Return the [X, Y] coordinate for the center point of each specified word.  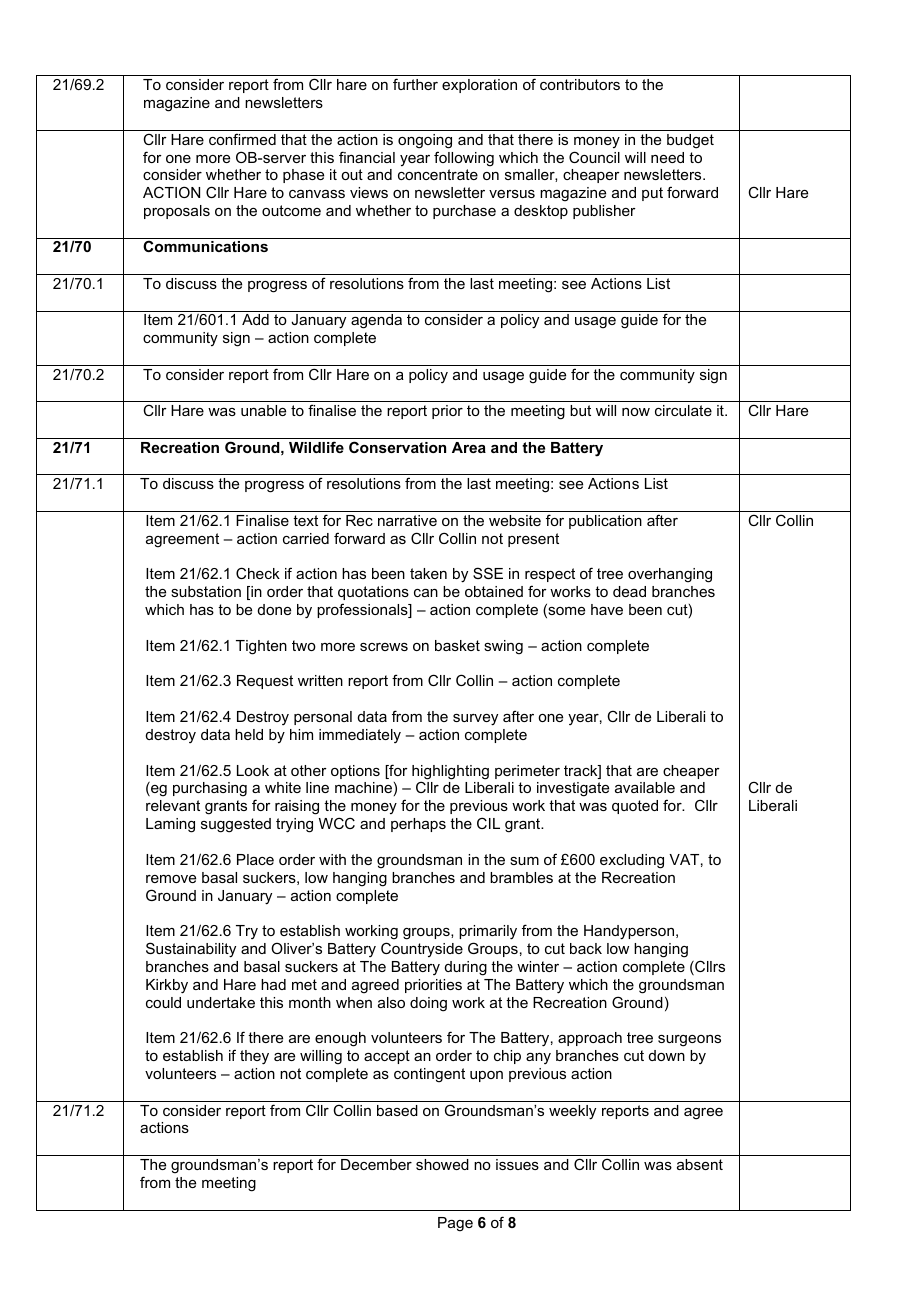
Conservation [397, 447]
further [415, 84]
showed [442, 1164]
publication [605, 522]
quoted [635, 807]
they [254, 1057]
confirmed [242, 139]
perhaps [418, 825]
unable [263, 410]
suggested [236, 825]
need [667, 157]
